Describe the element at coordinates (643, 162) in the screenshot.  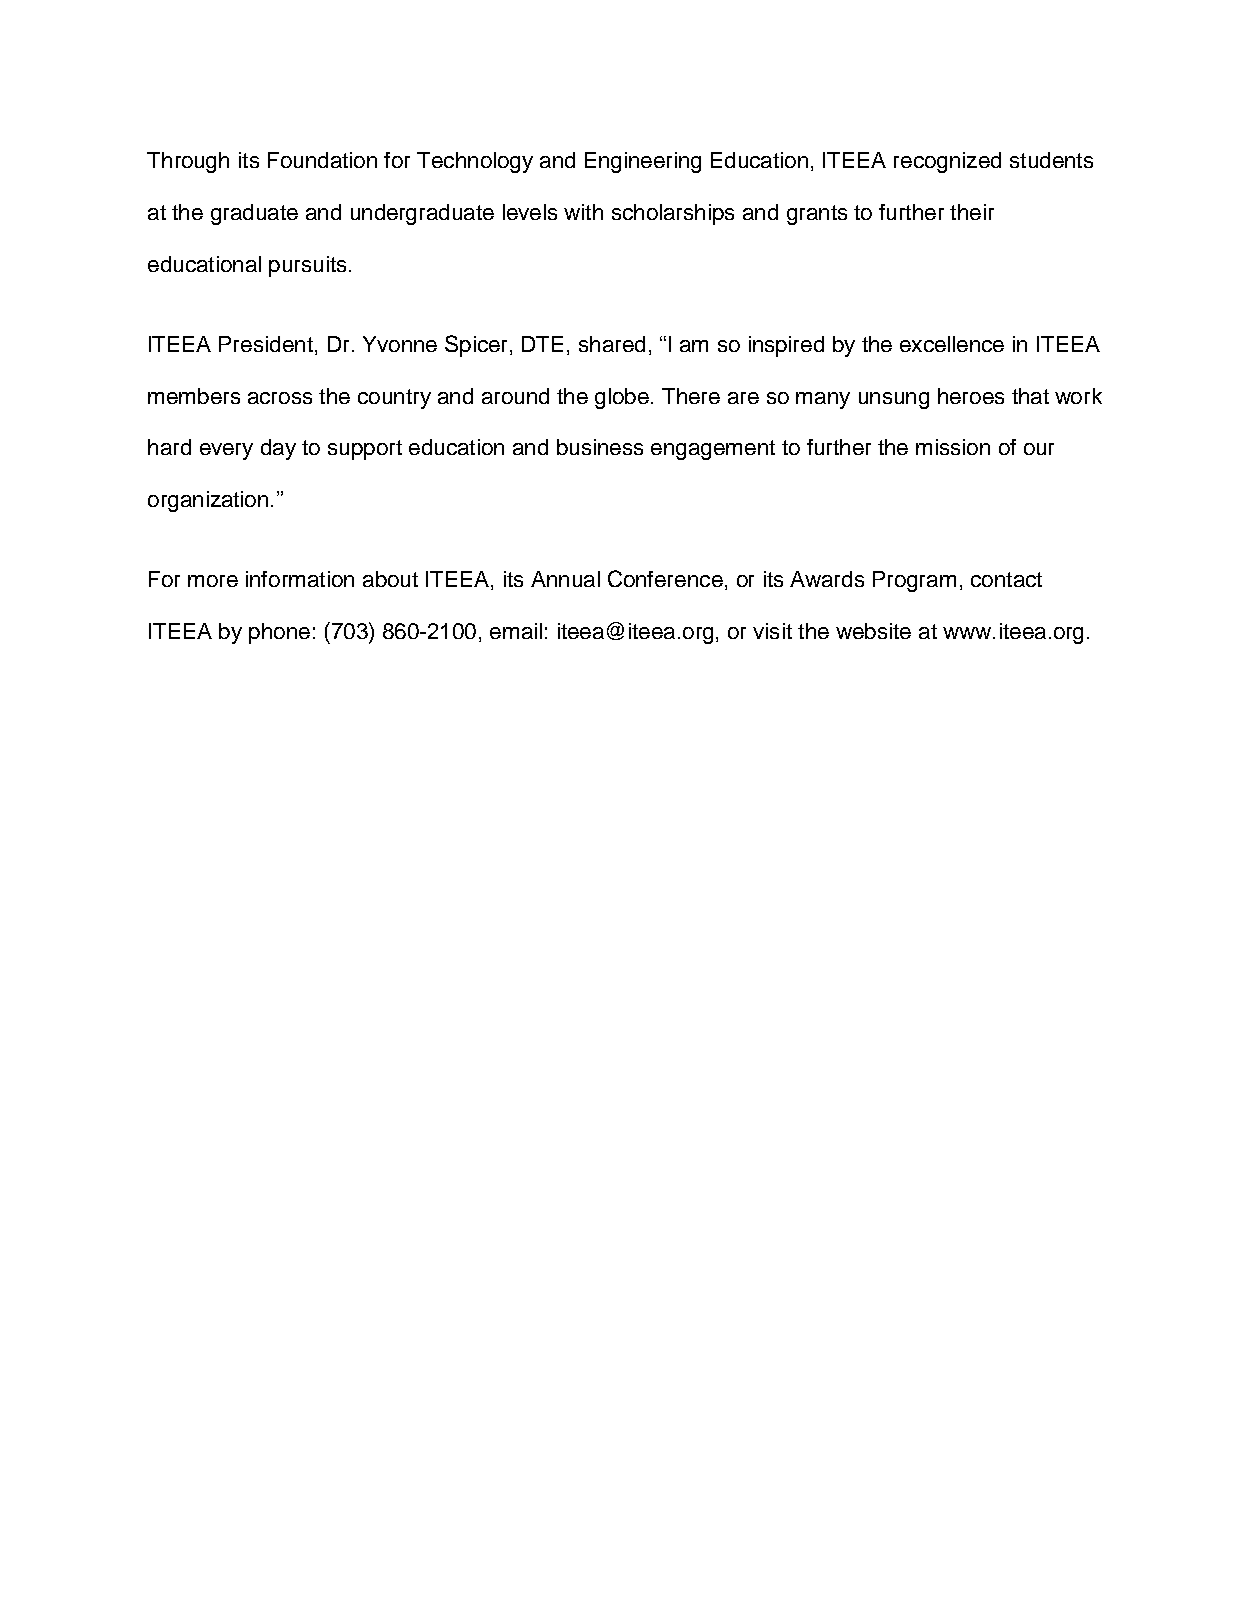
I see `Engineering` at that location.
